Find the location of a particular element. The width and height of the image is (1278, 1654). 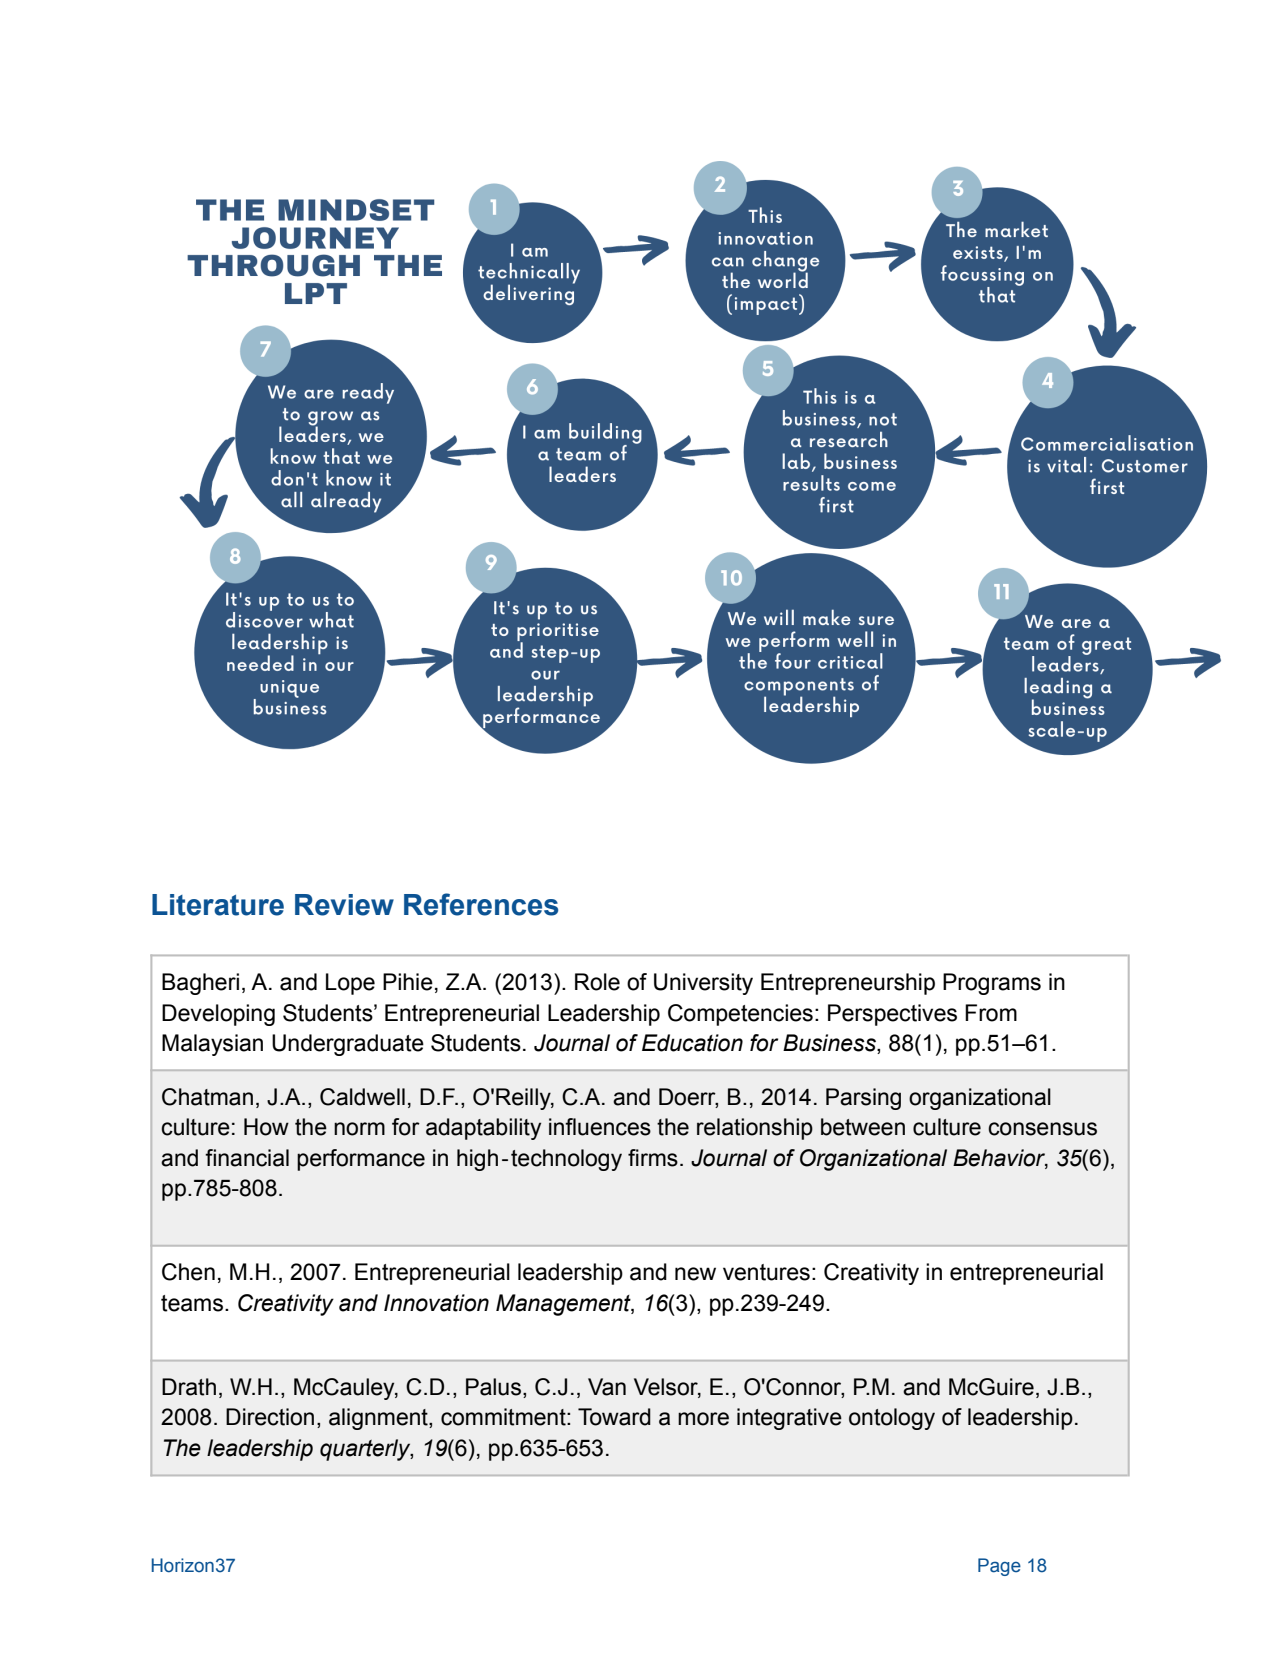

alignment is located at coordinates (379, 1419).
